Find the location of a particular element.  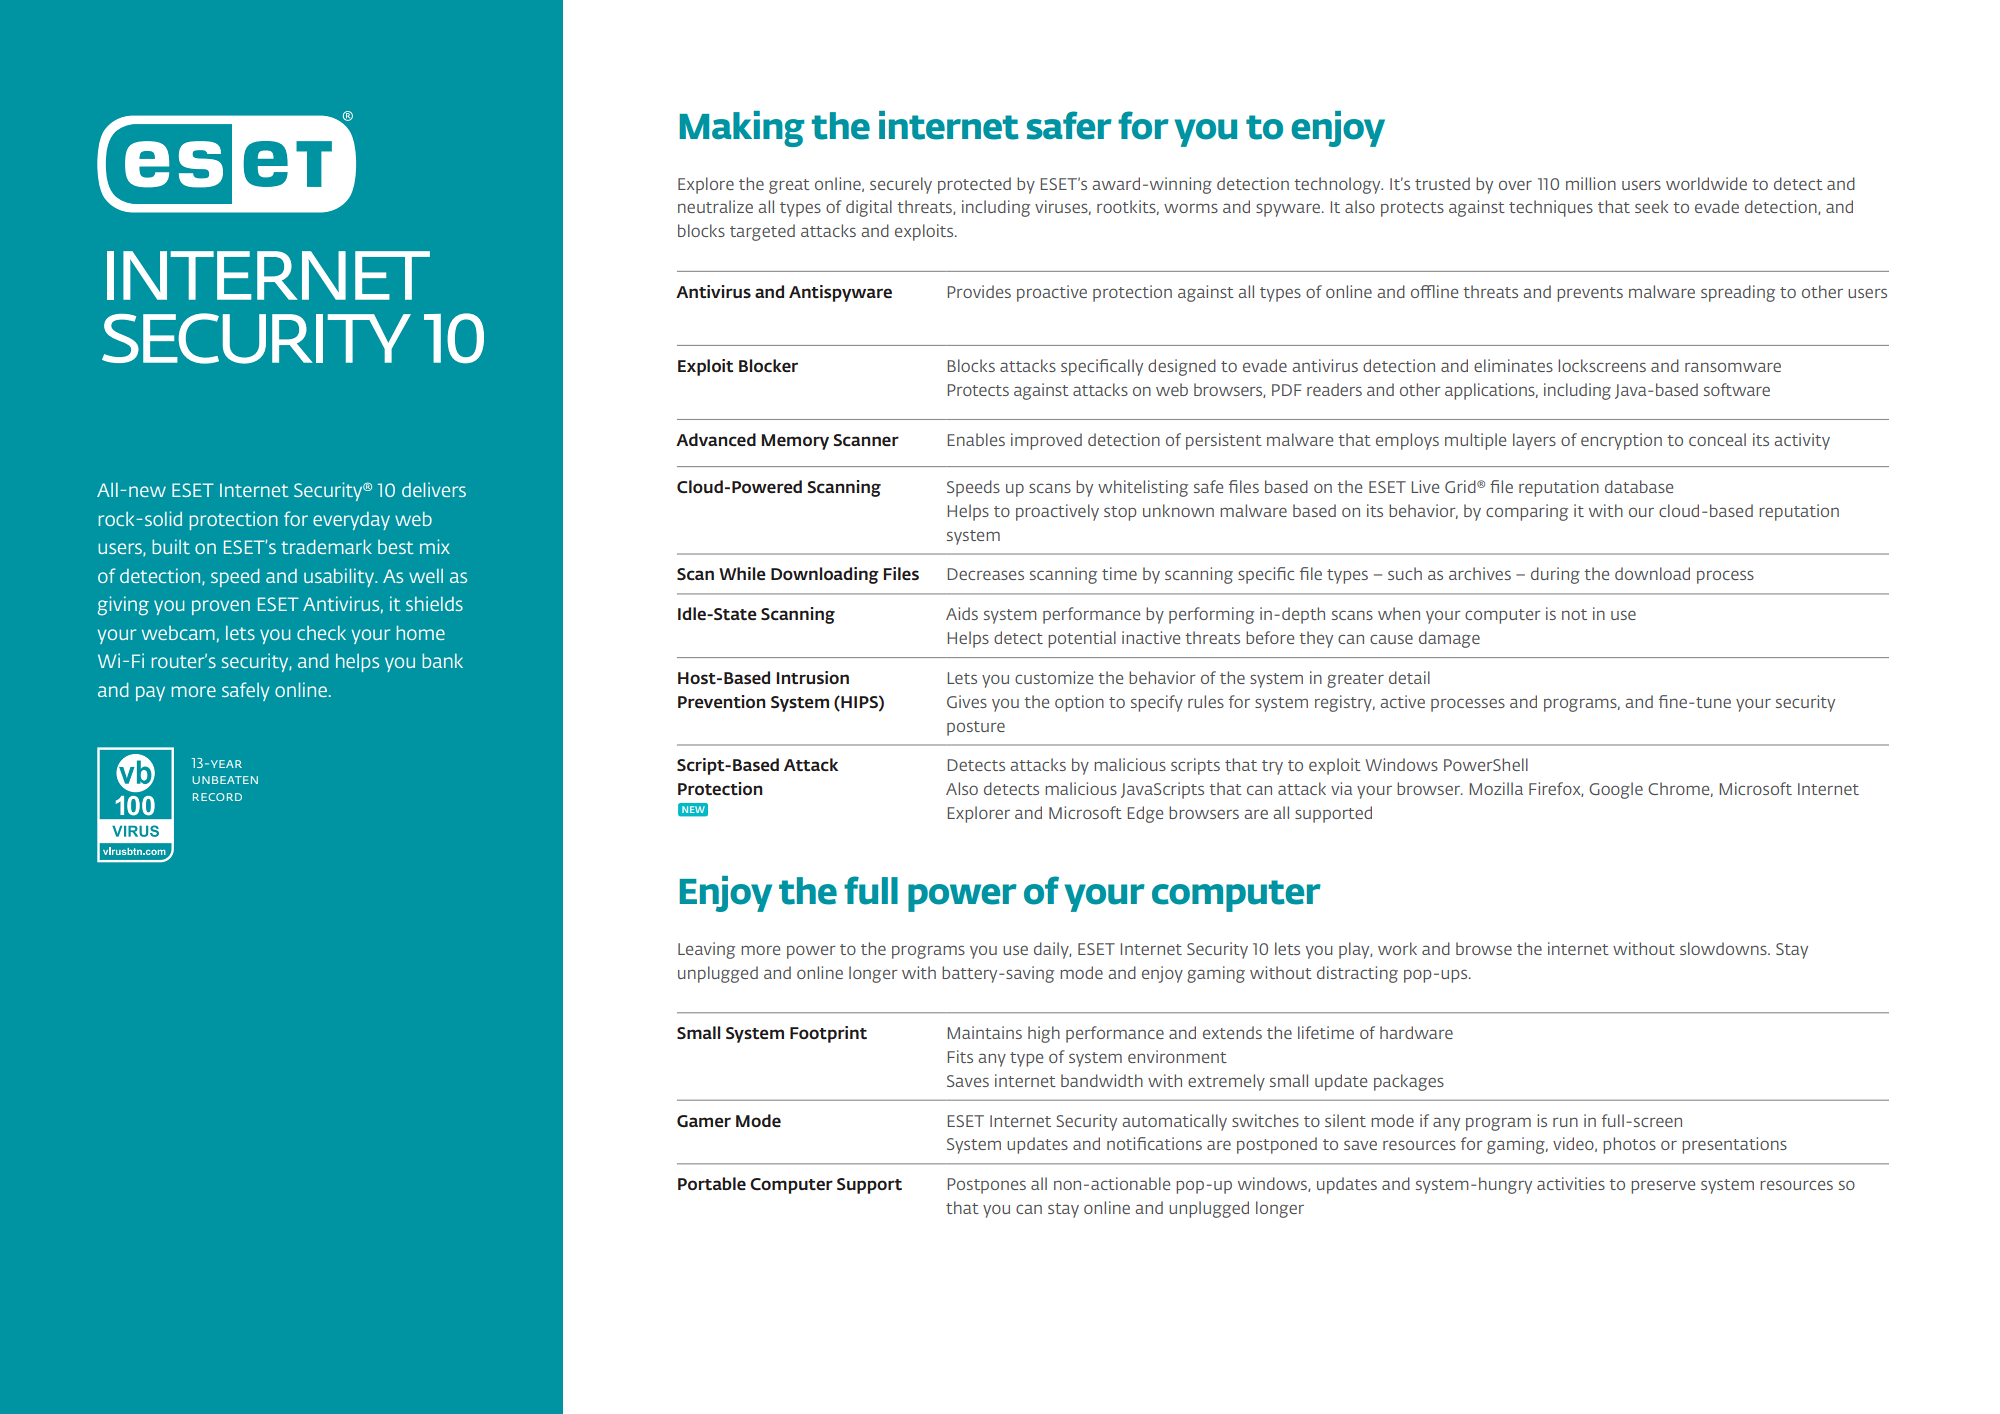

record is located at coordinates (217, 797).
